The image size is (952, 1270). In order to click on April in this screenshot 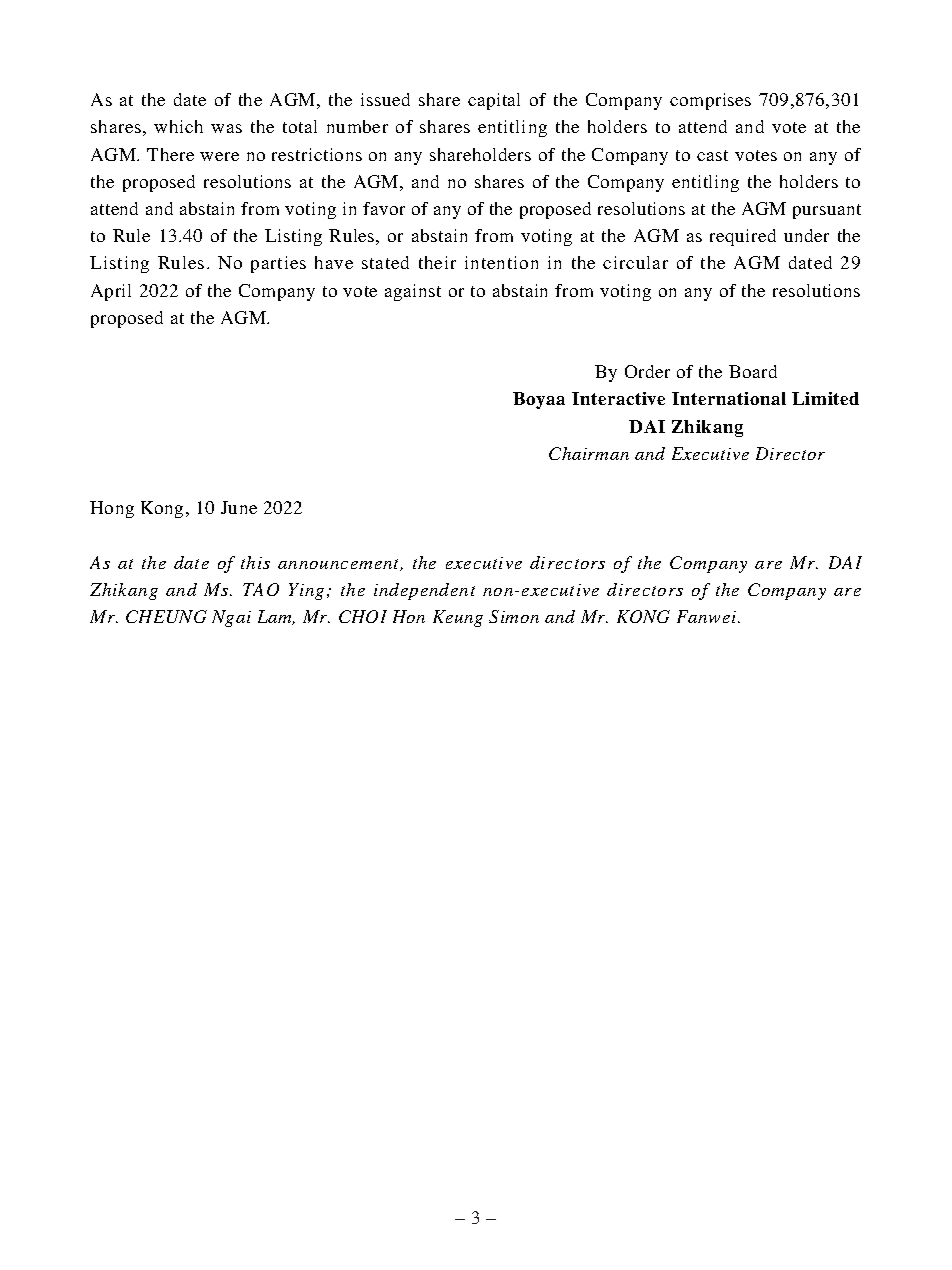, I will do `click(111, 292)`.
